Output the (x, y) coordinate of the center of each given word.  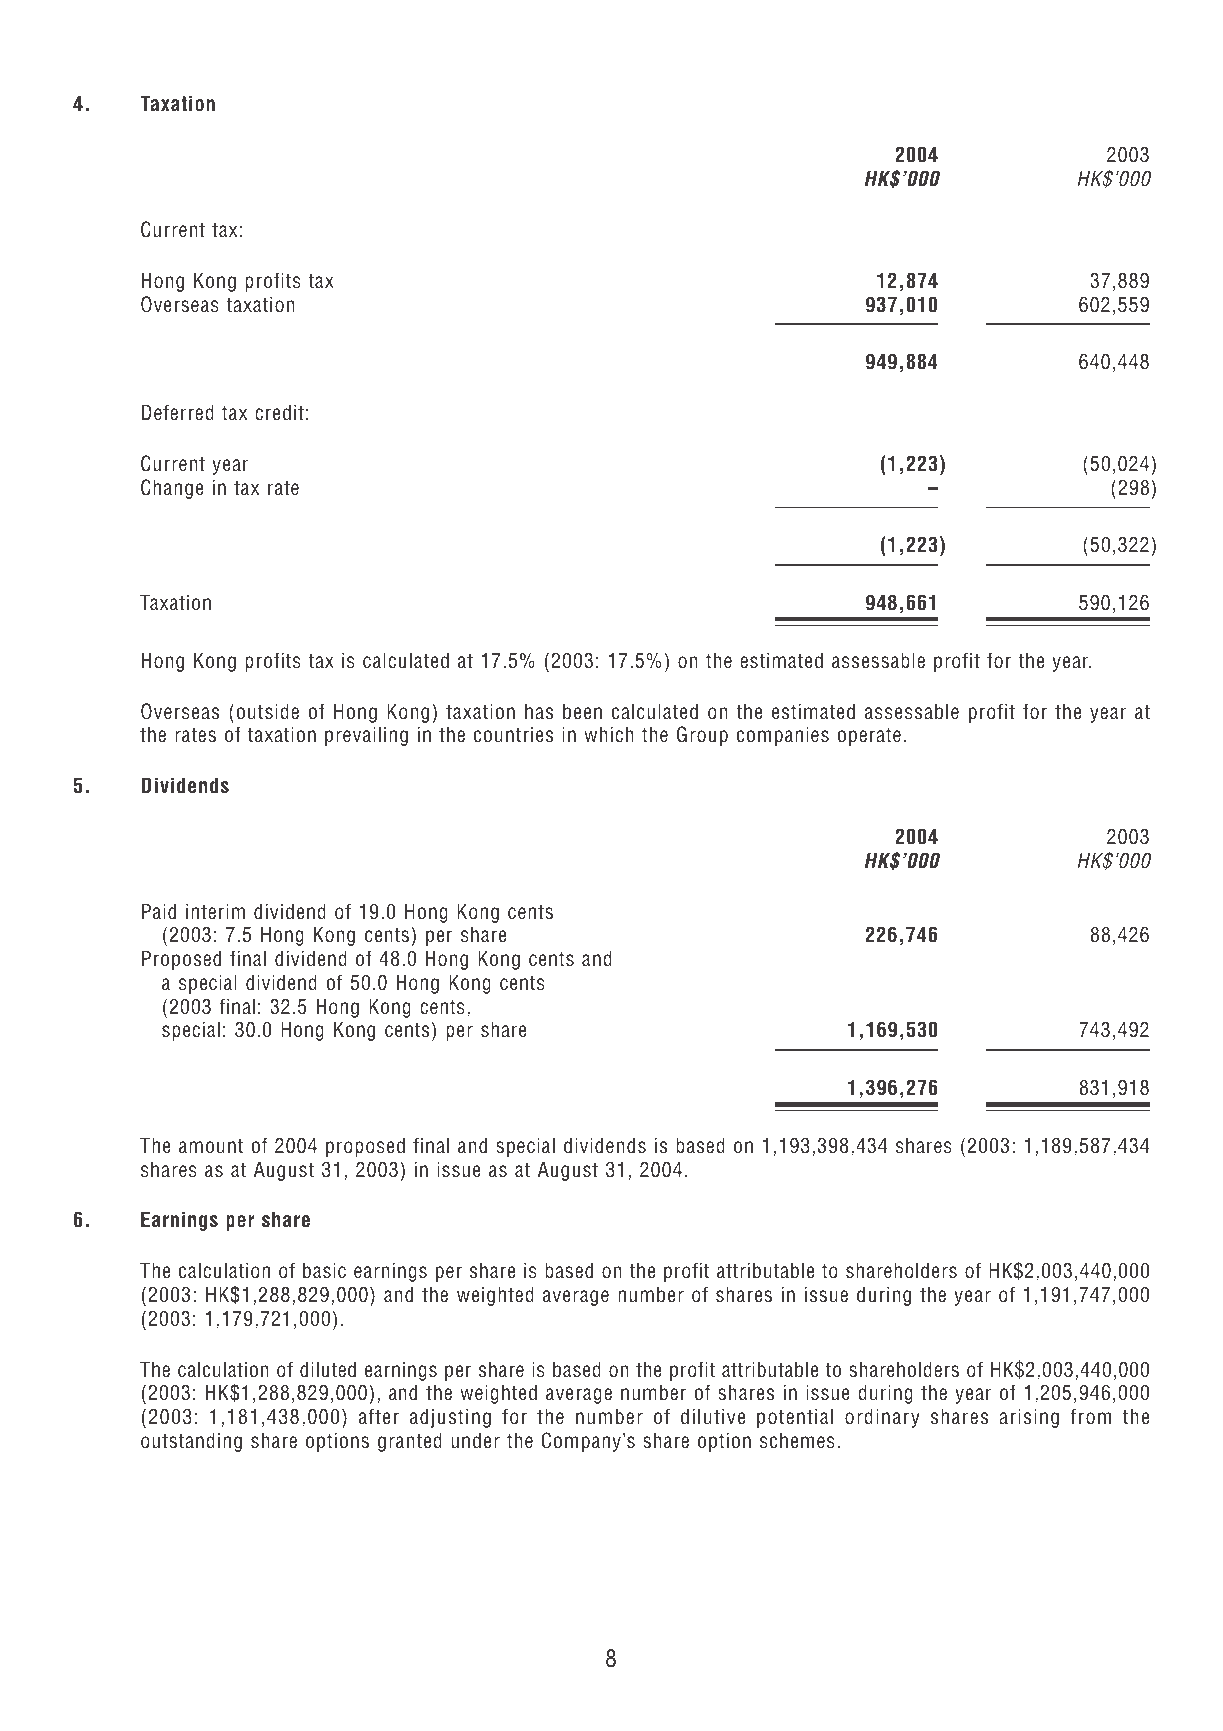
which (608, 734)
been (582, 711)
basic (324, 1270)
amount (211, 1146)
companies (783, 736)
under (476, 1440)
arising (1029, 1418)
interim (215, 911)
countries (513, 735)
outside (268, 711)
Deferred (178, 412)
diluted (328, 1369)
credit (279, 412)
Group (702, 736)
